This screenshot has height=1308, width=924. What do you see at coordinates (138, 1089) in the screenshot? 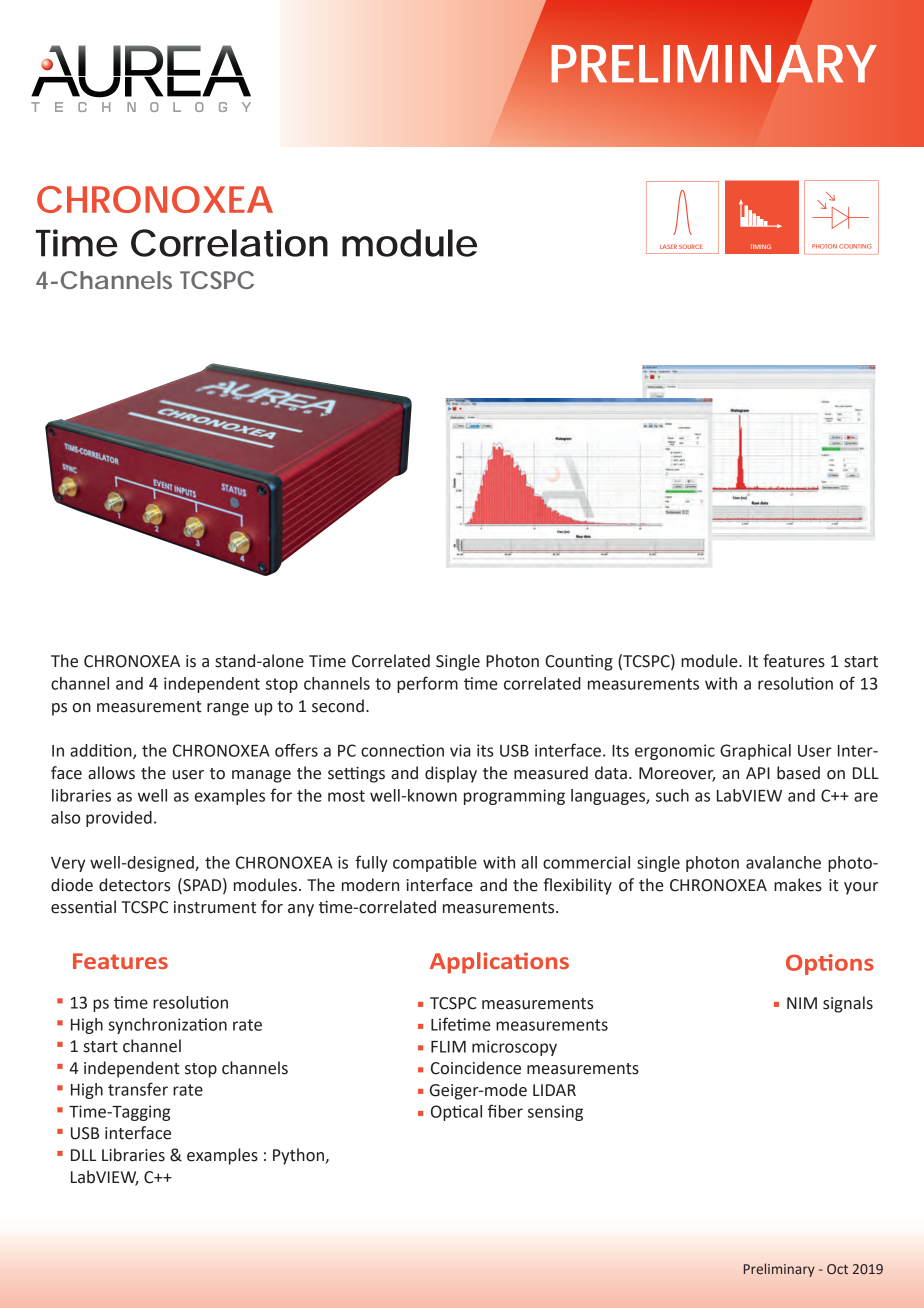
I see `transfer` at bounding box center [138, 1089].
